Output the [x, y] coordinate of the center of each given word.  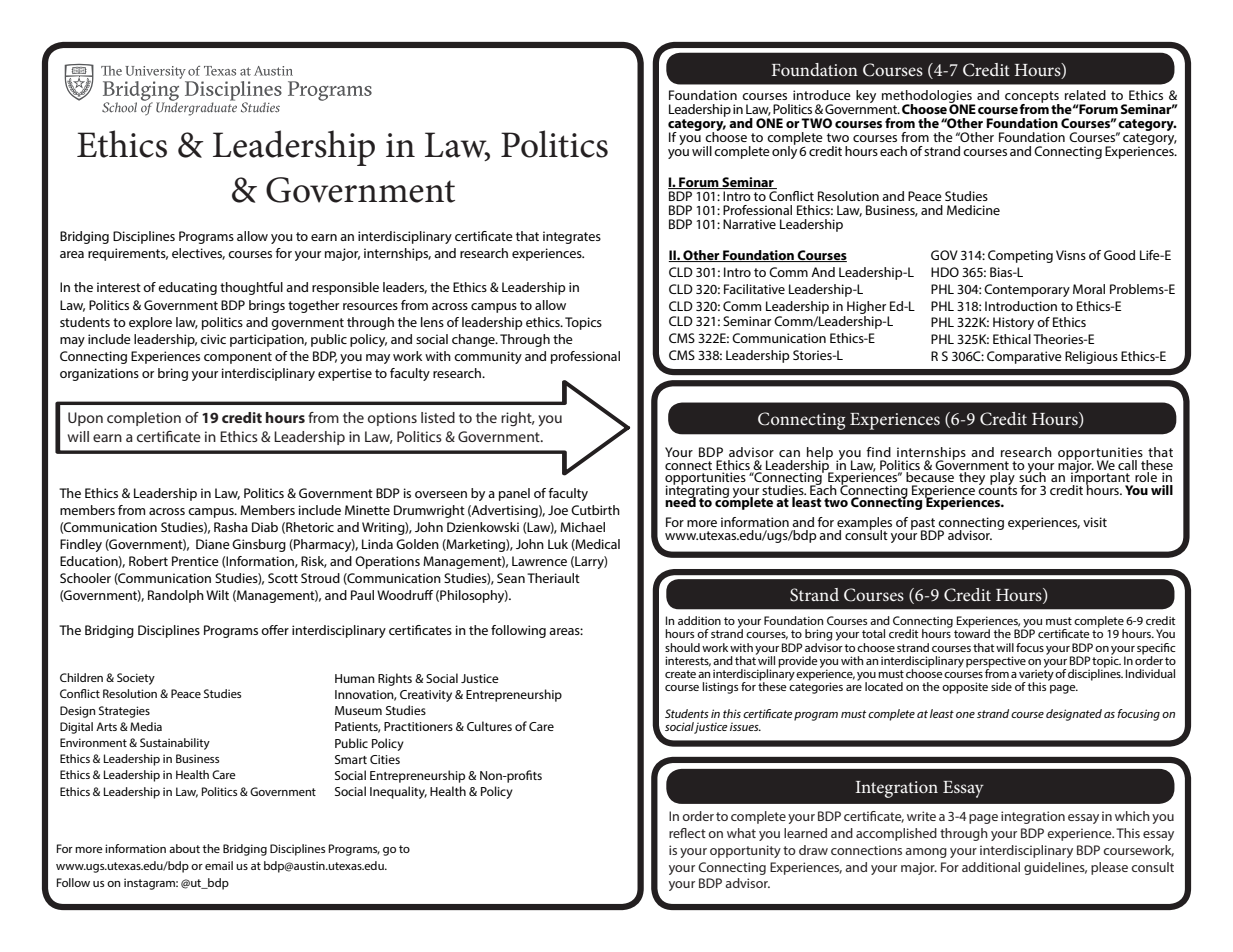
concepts [1032, 98]
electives [198, 254]
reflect [687, 833]
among [926, 853]
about [184, 848]
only [784, 151]
